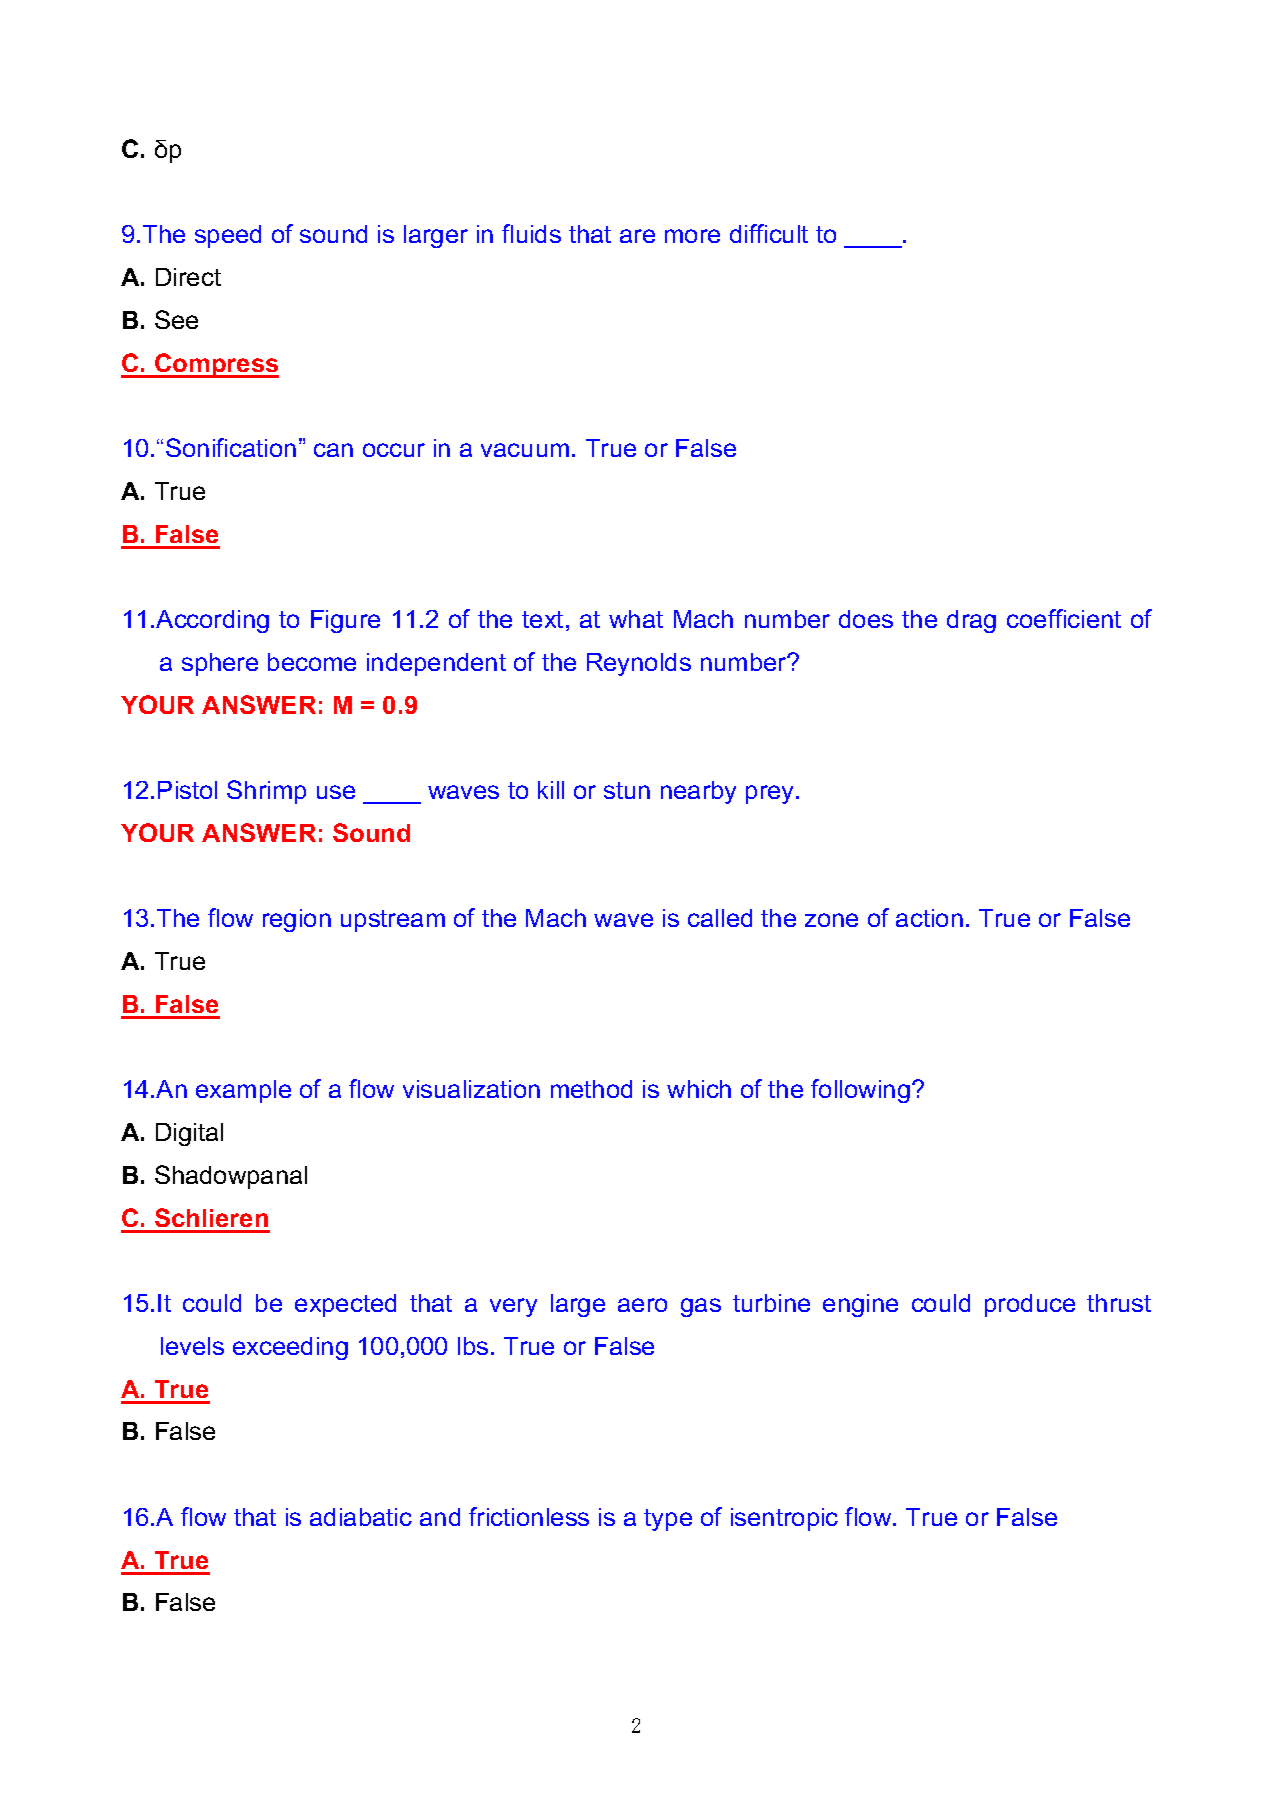 The image size is (1273, 1800). Describe the element at coordinates (361, 1517) in the image. I see `adiabatic` at that location.
